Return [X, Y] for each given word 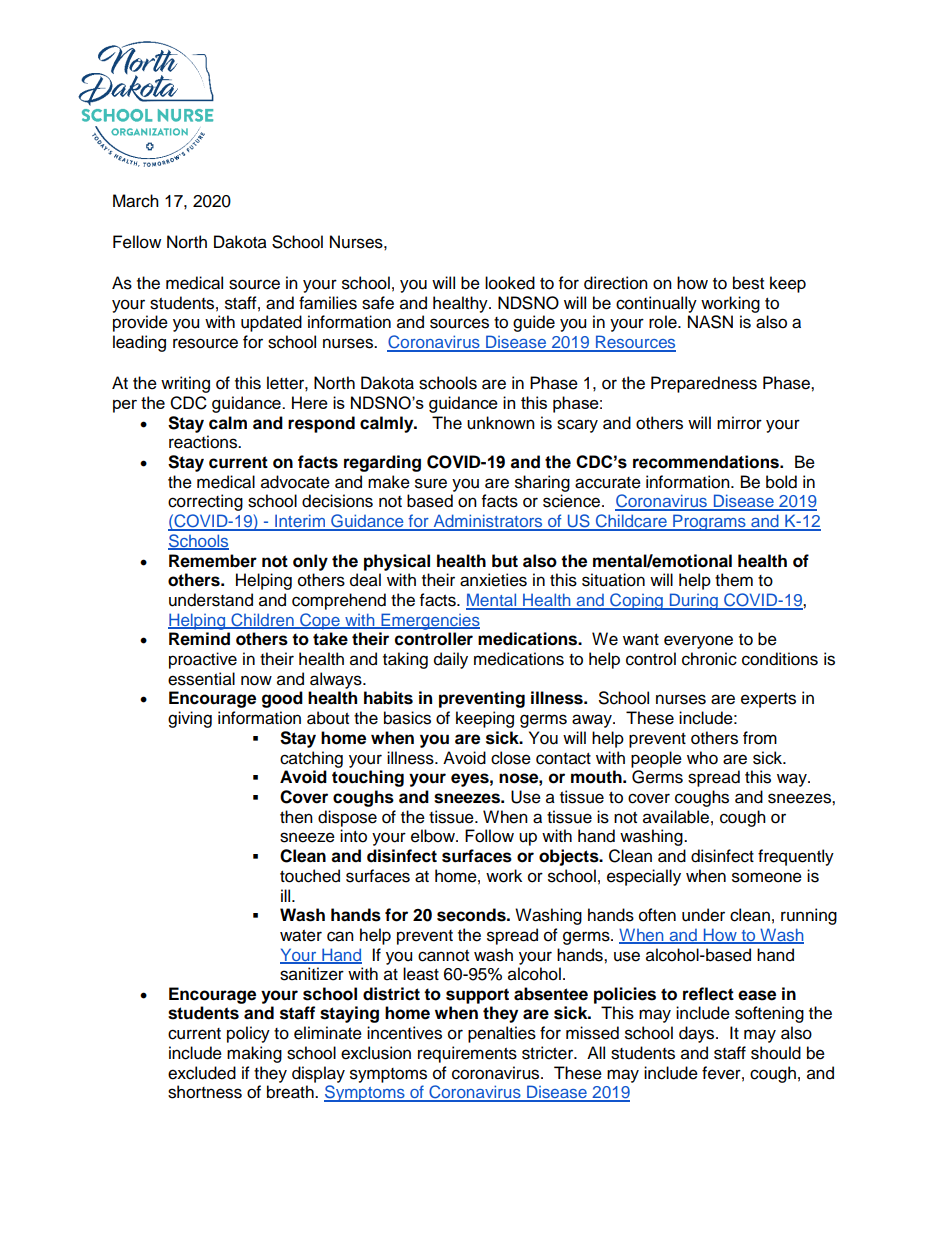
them [734, 580]
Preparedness [704, 384]
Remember [213, 561]
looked [510, 283]
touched [310, 876]
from [760, 738]
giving [190, 719]
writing [185, 384]
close [511, 758]
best [748, 283]
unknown [501, 423]
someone [767, 877]
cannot [443, 956]
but [505, 561]
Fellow [137, 242]
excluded [202, 1073]
